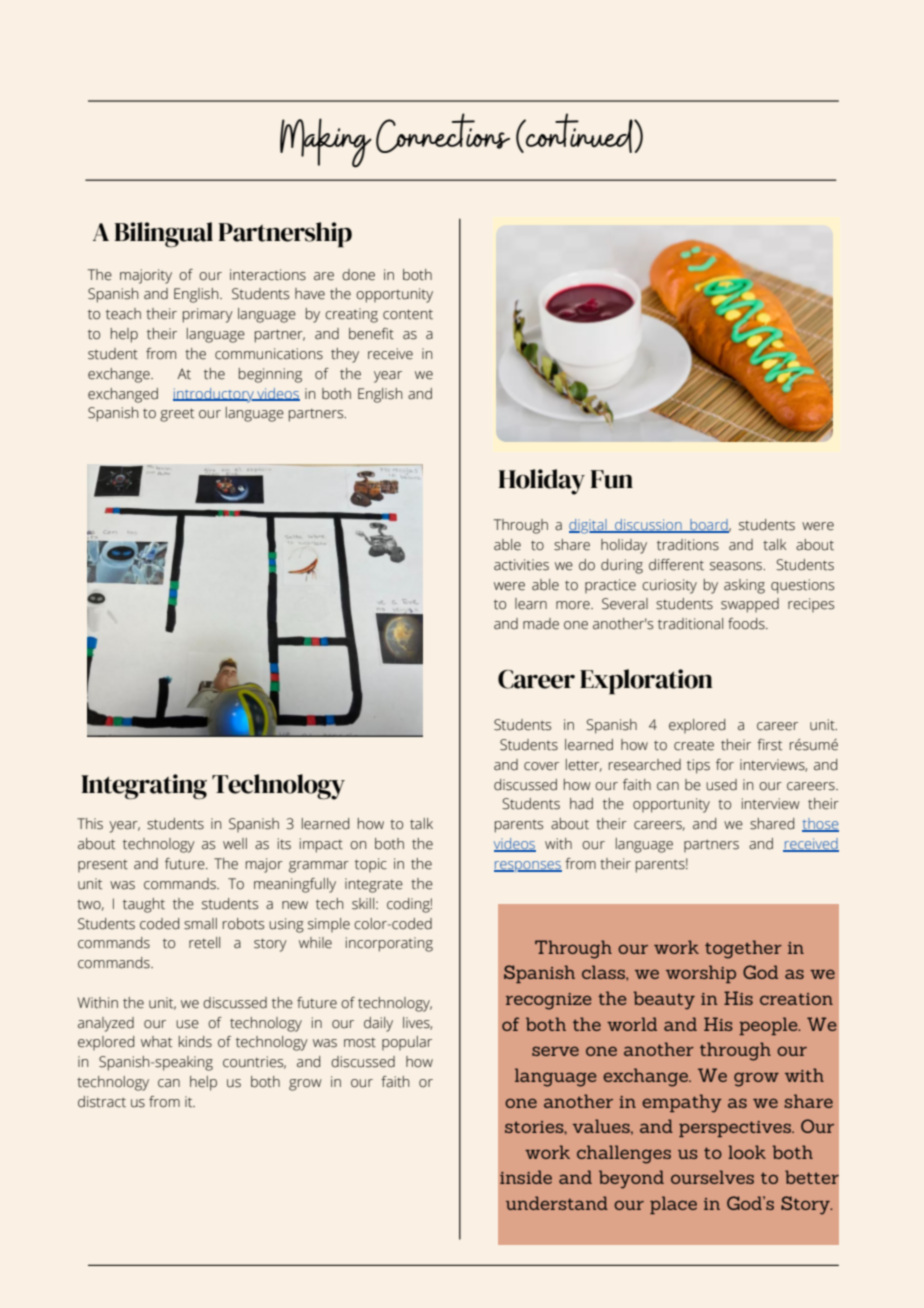 This screenshot has height=1308, width=924. I want to click on Connections, so click(443, 133).
